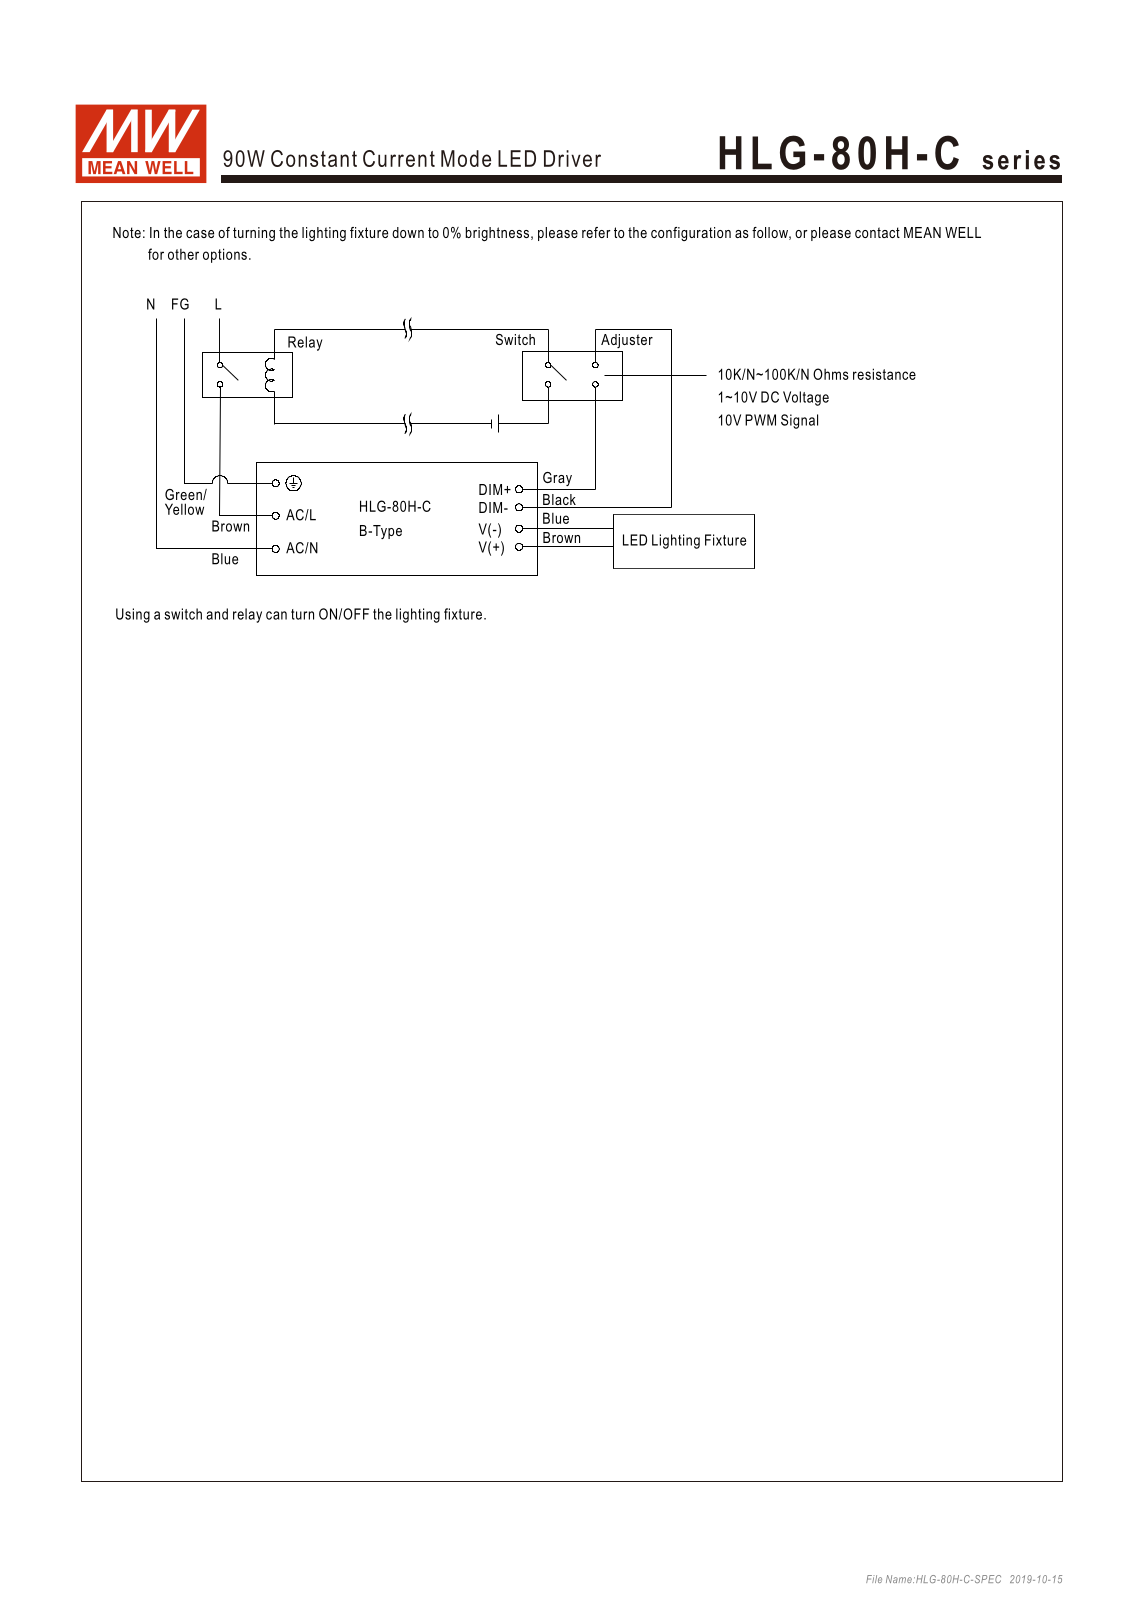 This image has width=1144, height=1618. Describe the element at coordinates (184, 509) in the image. I see `Yellow` at that location.
